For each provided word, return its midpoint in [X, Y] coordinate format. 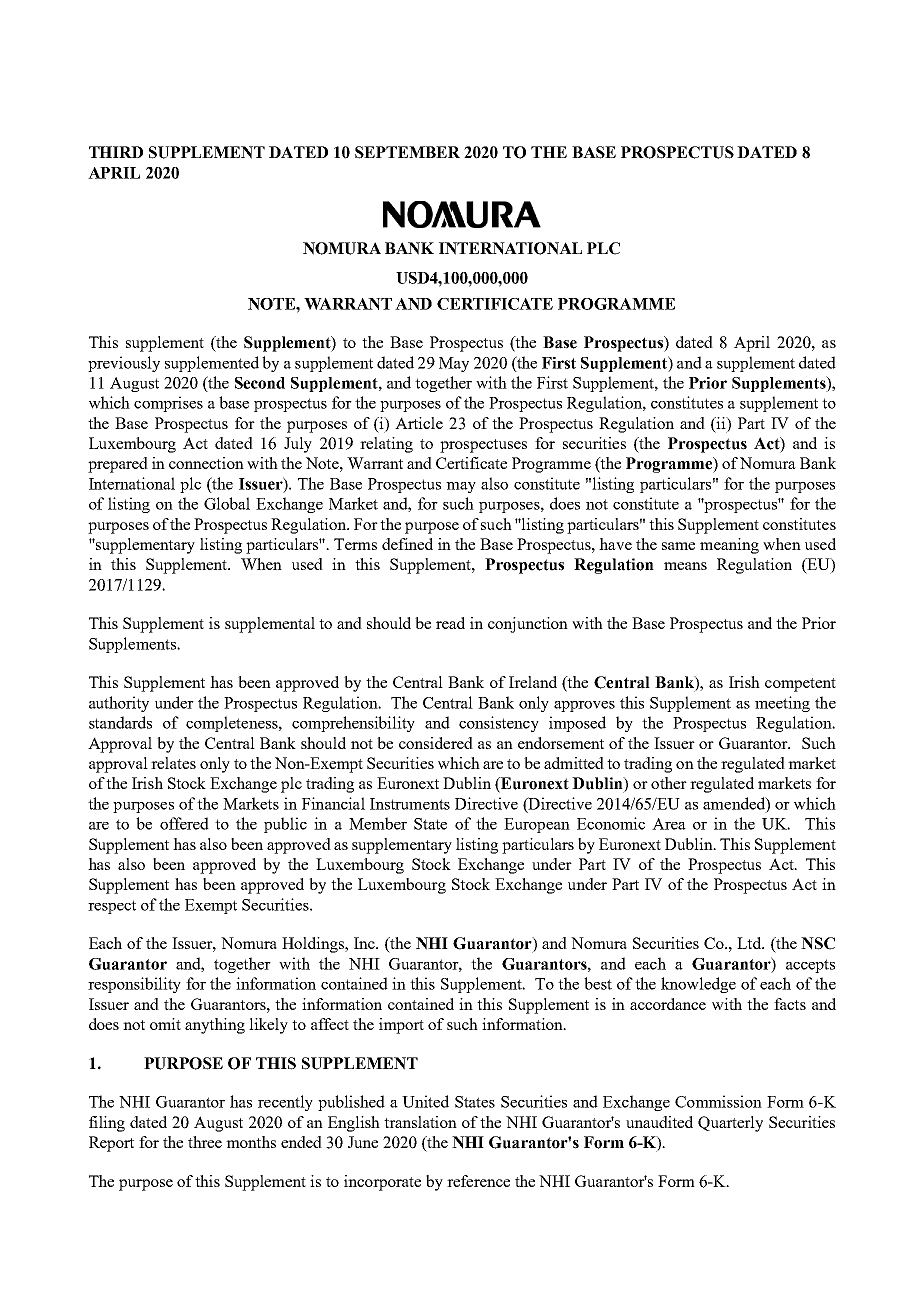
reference [478, 1181]
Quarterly [730, 1124]
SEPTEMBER [407, 152]
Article [419, 423]
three [205, 1142]
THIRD [116, 152]
